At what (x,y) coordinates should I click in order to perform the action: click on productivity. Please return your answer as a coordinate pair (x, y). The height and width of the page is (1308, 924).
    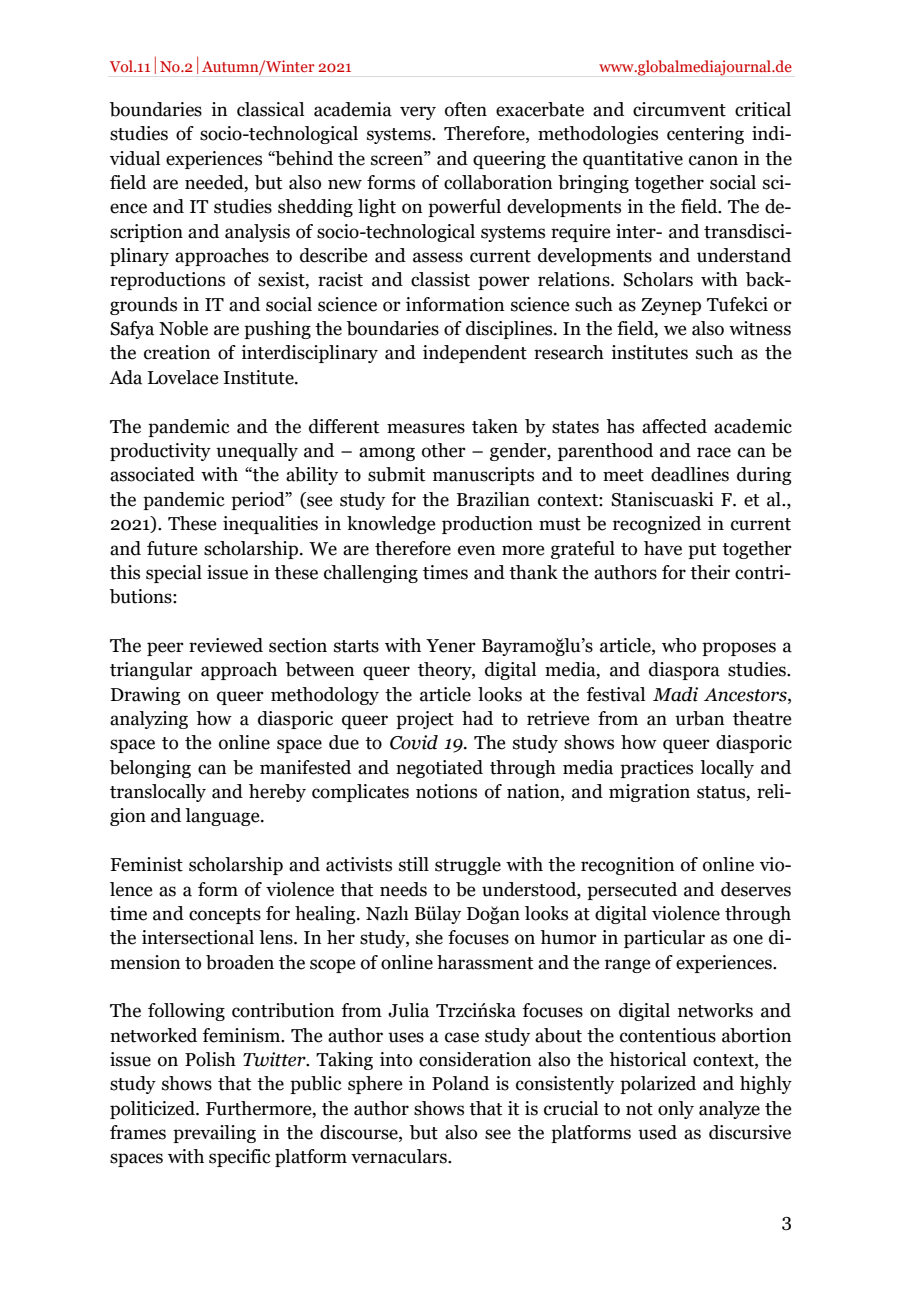
    Looking at the image, I should click on (160, 452).
